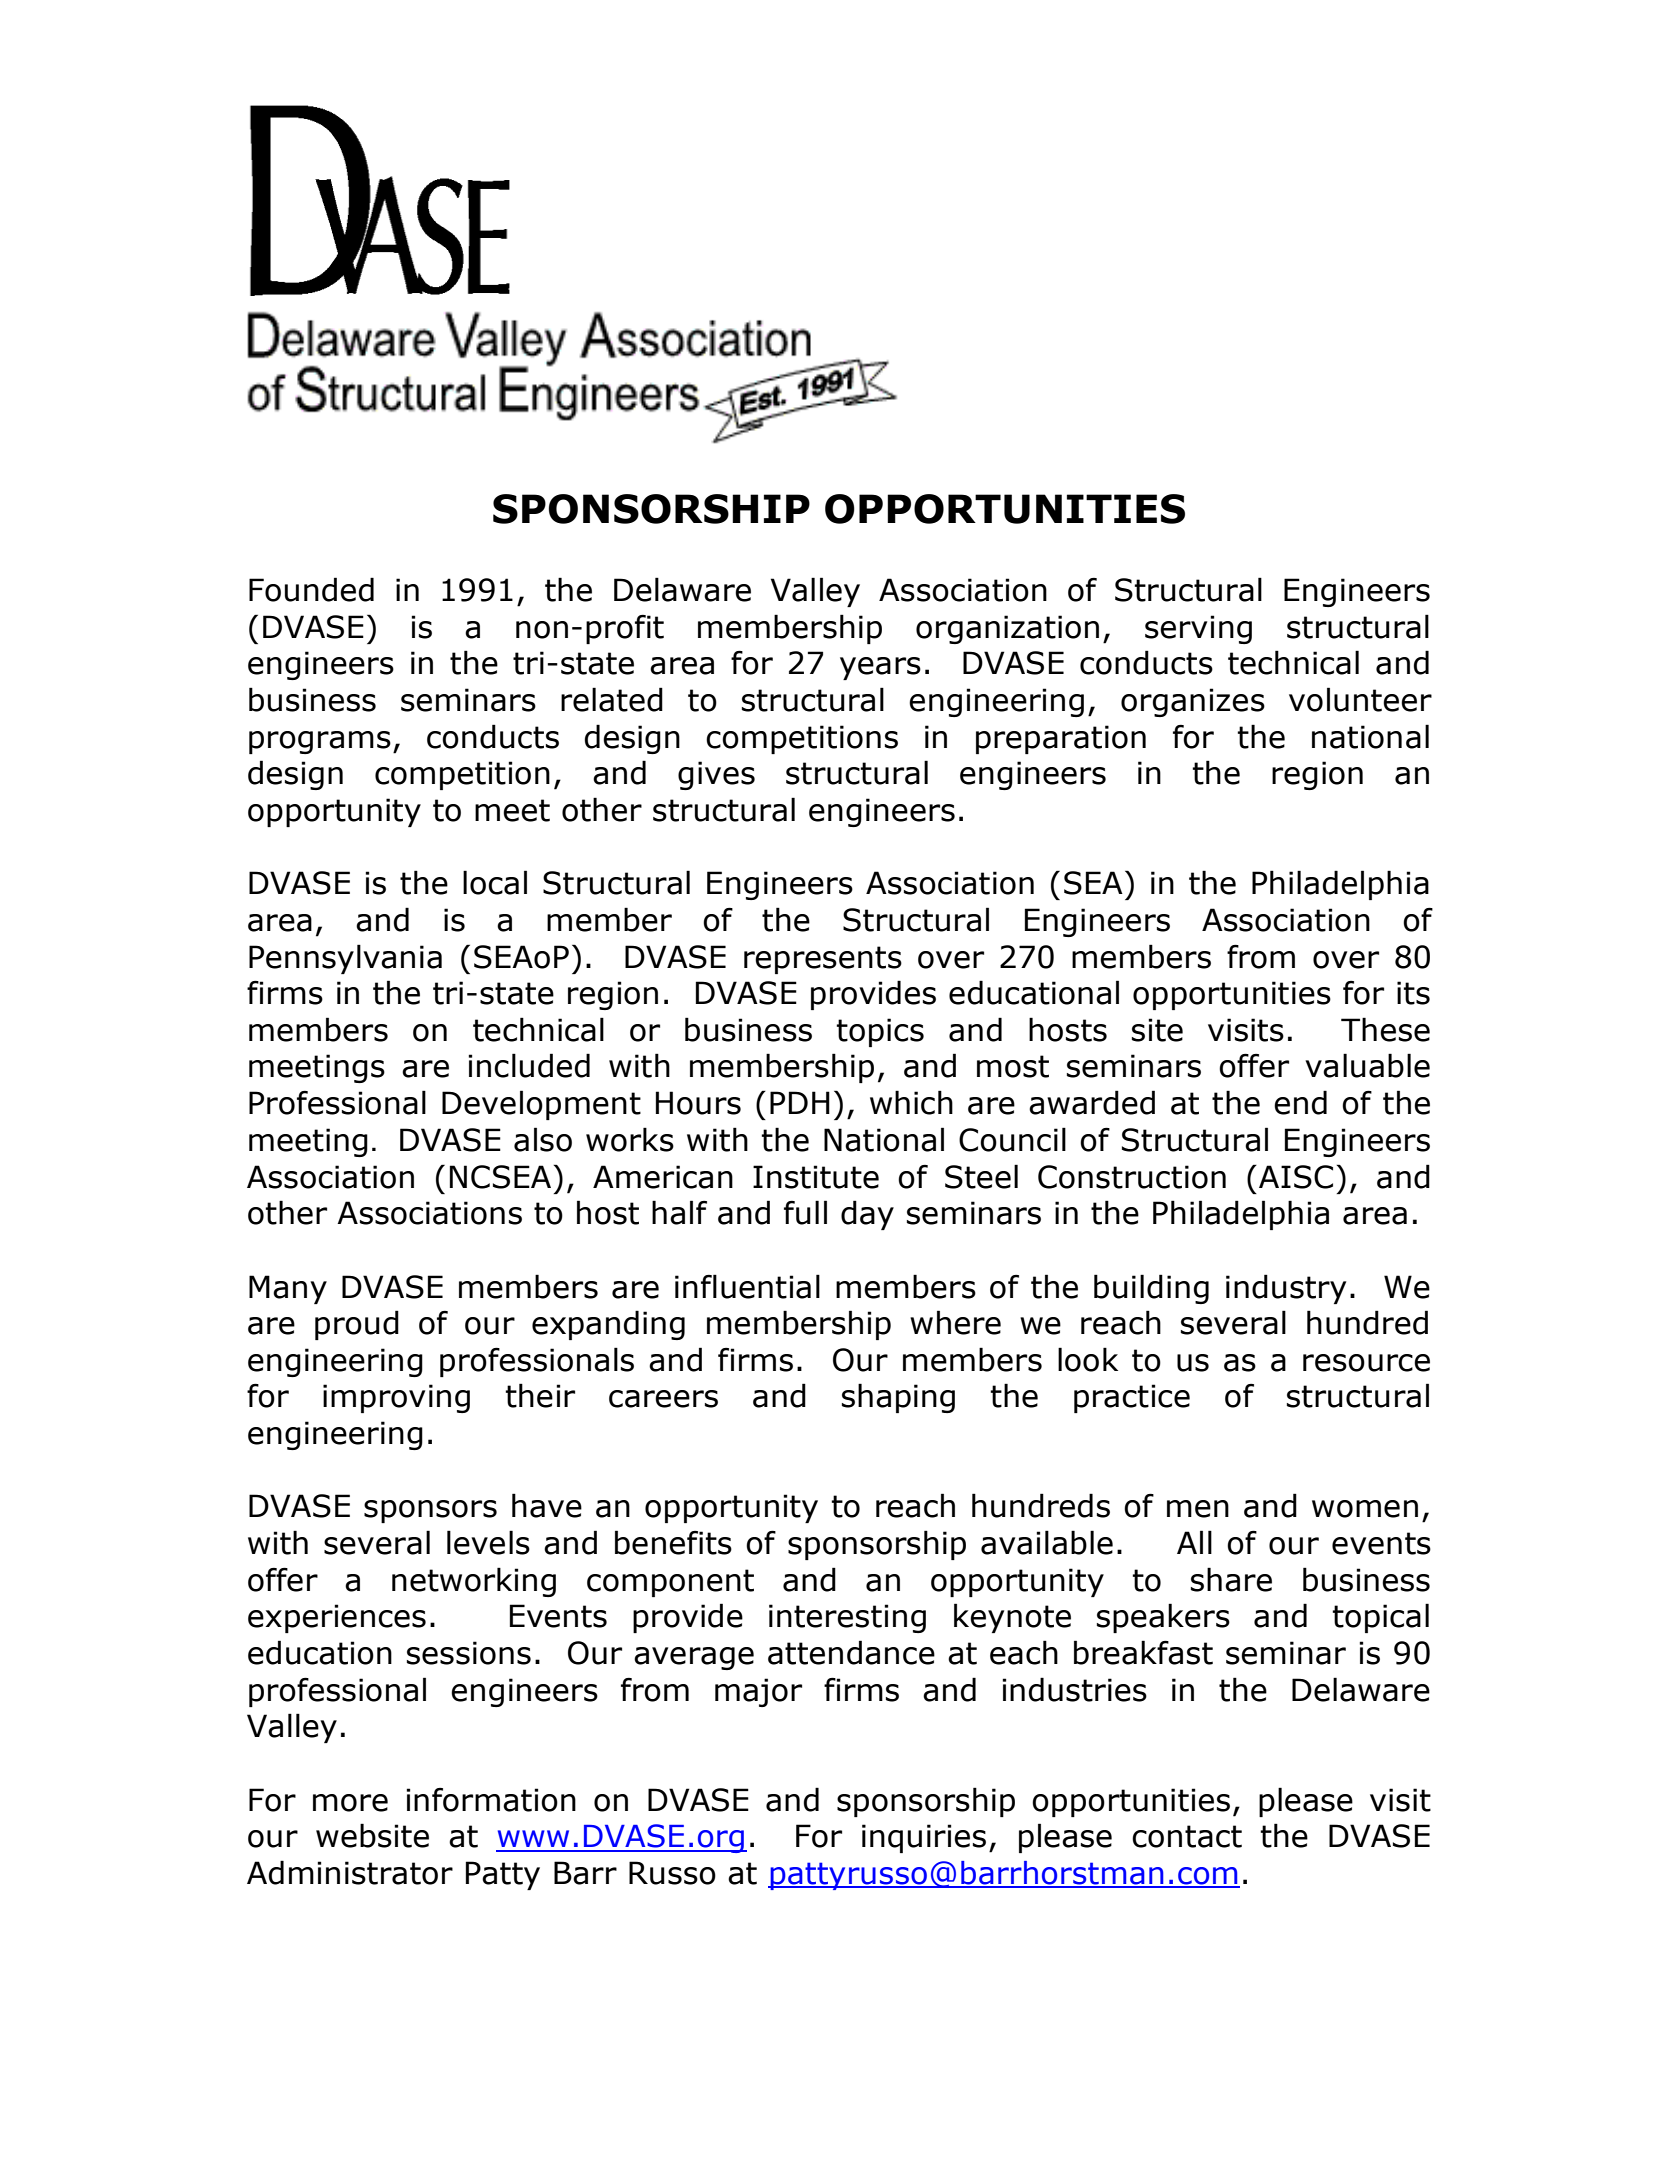  I want to click on serving, so click(1198, 629).
